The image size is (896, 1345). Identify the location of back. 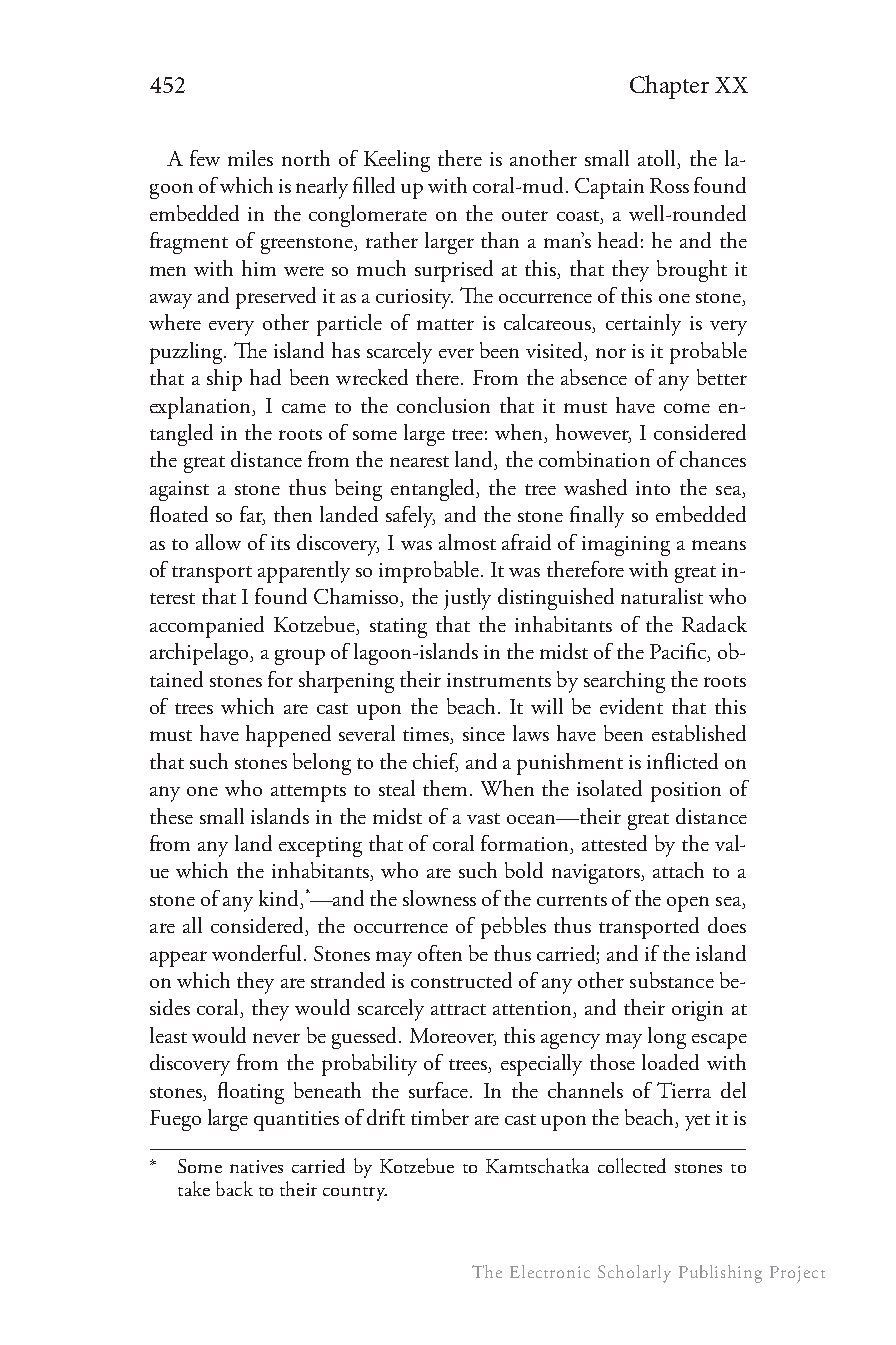
(234, 1188).
